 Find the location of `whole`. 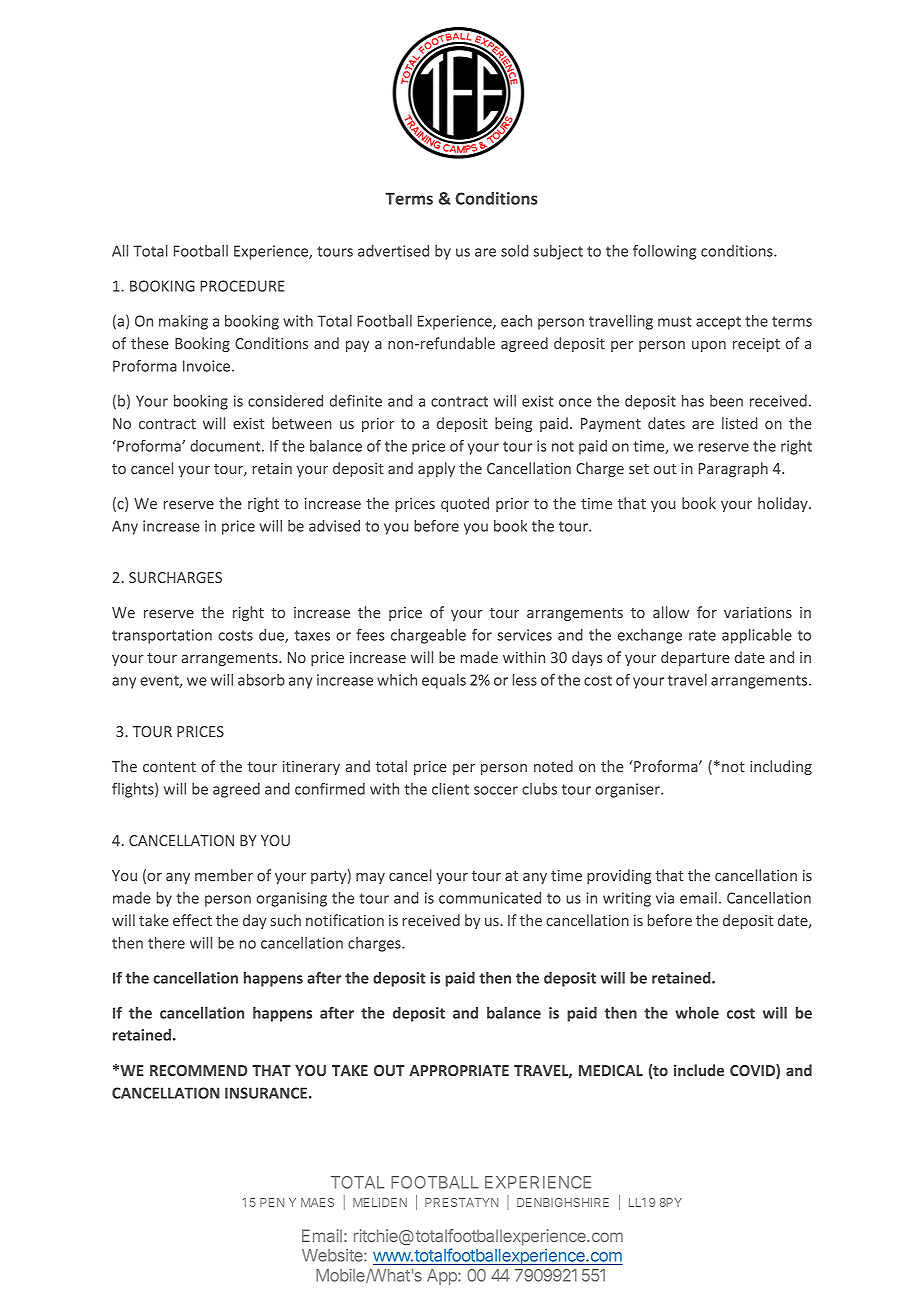

whole is located at coordinates (697, 1013).
